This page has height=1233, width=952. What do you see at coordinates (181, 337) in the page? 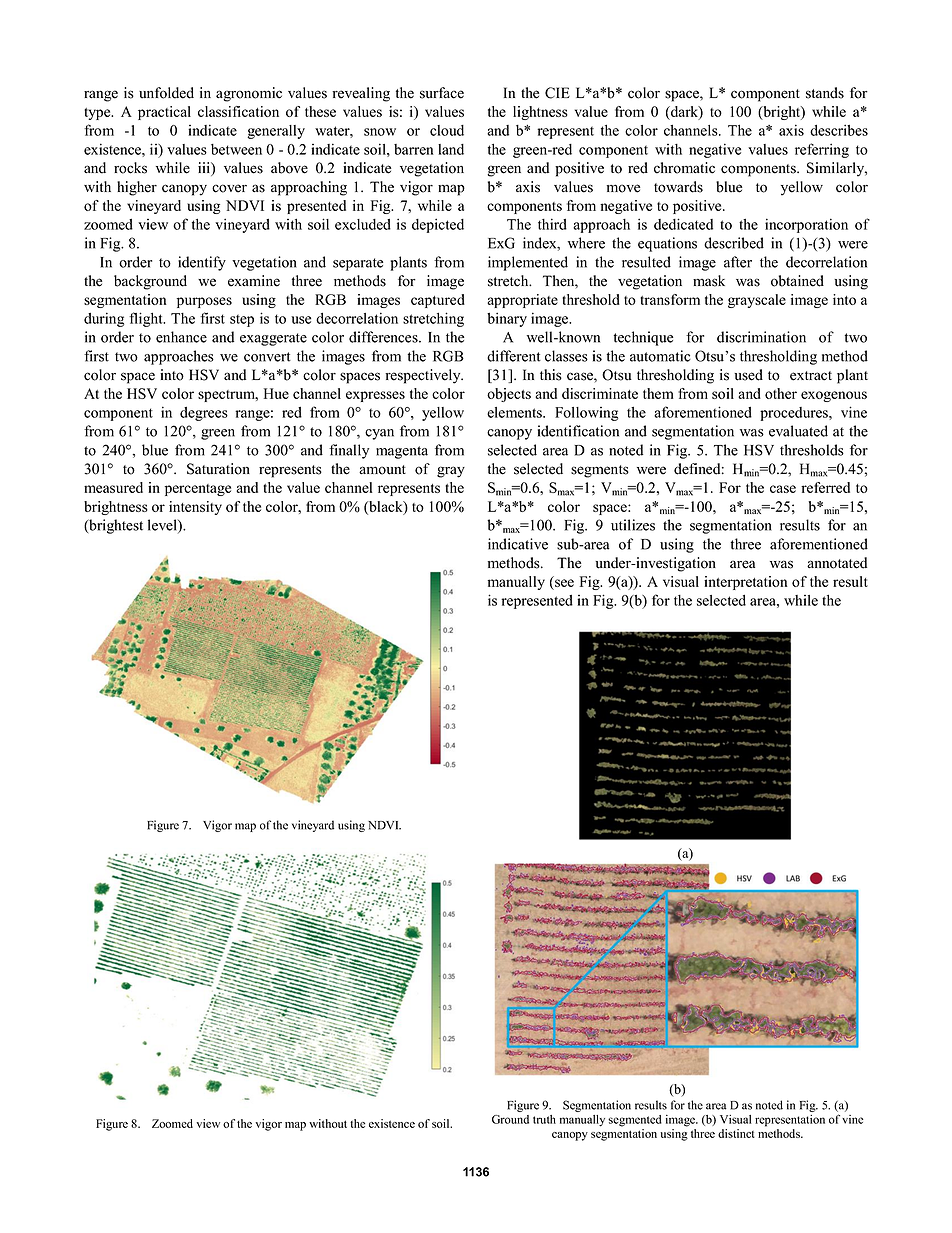
I see `enhance` at bounding box center [181, 337].
